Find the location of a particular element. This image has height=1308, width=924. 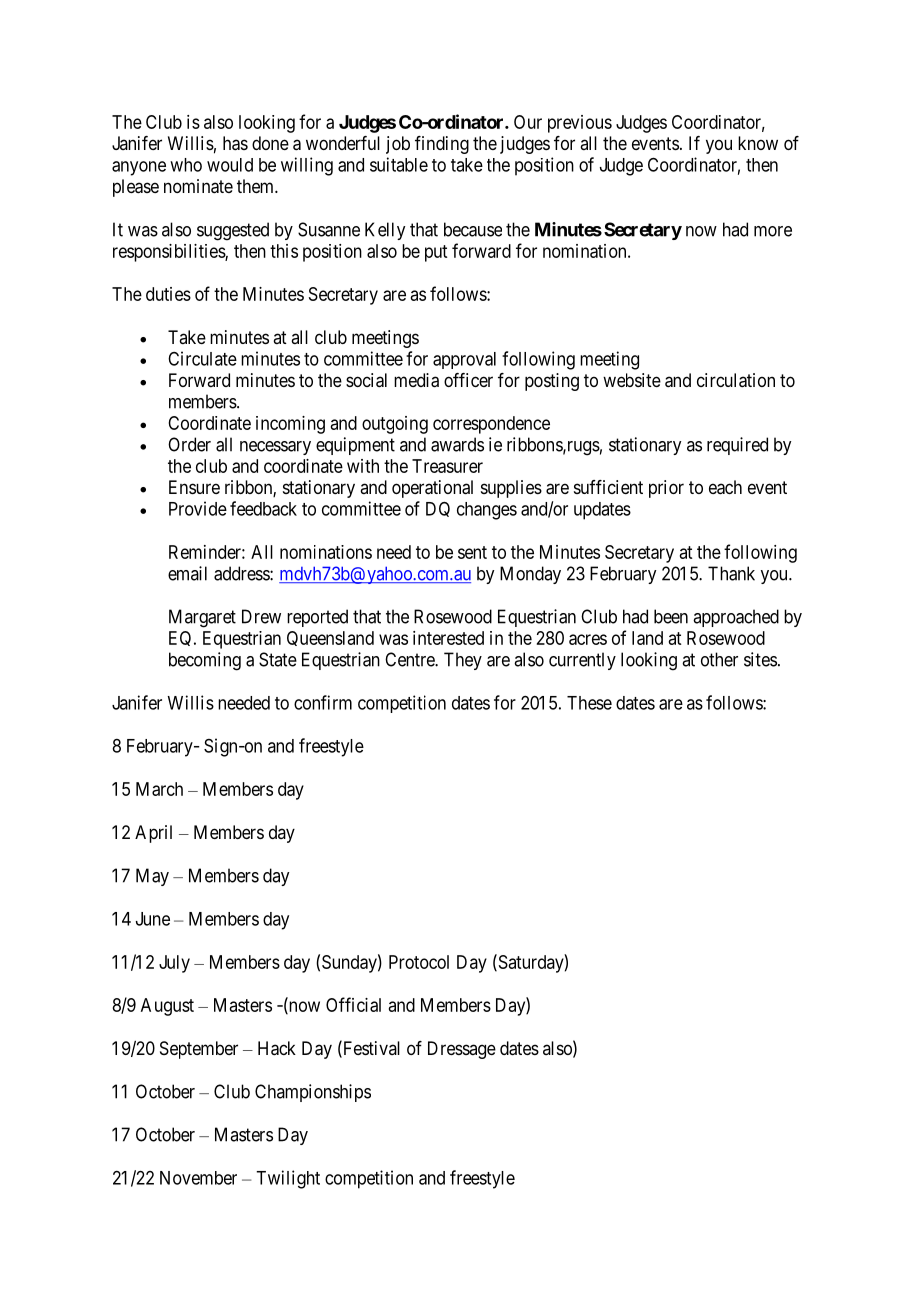

Protocol is located at coordinates (419, 962).
